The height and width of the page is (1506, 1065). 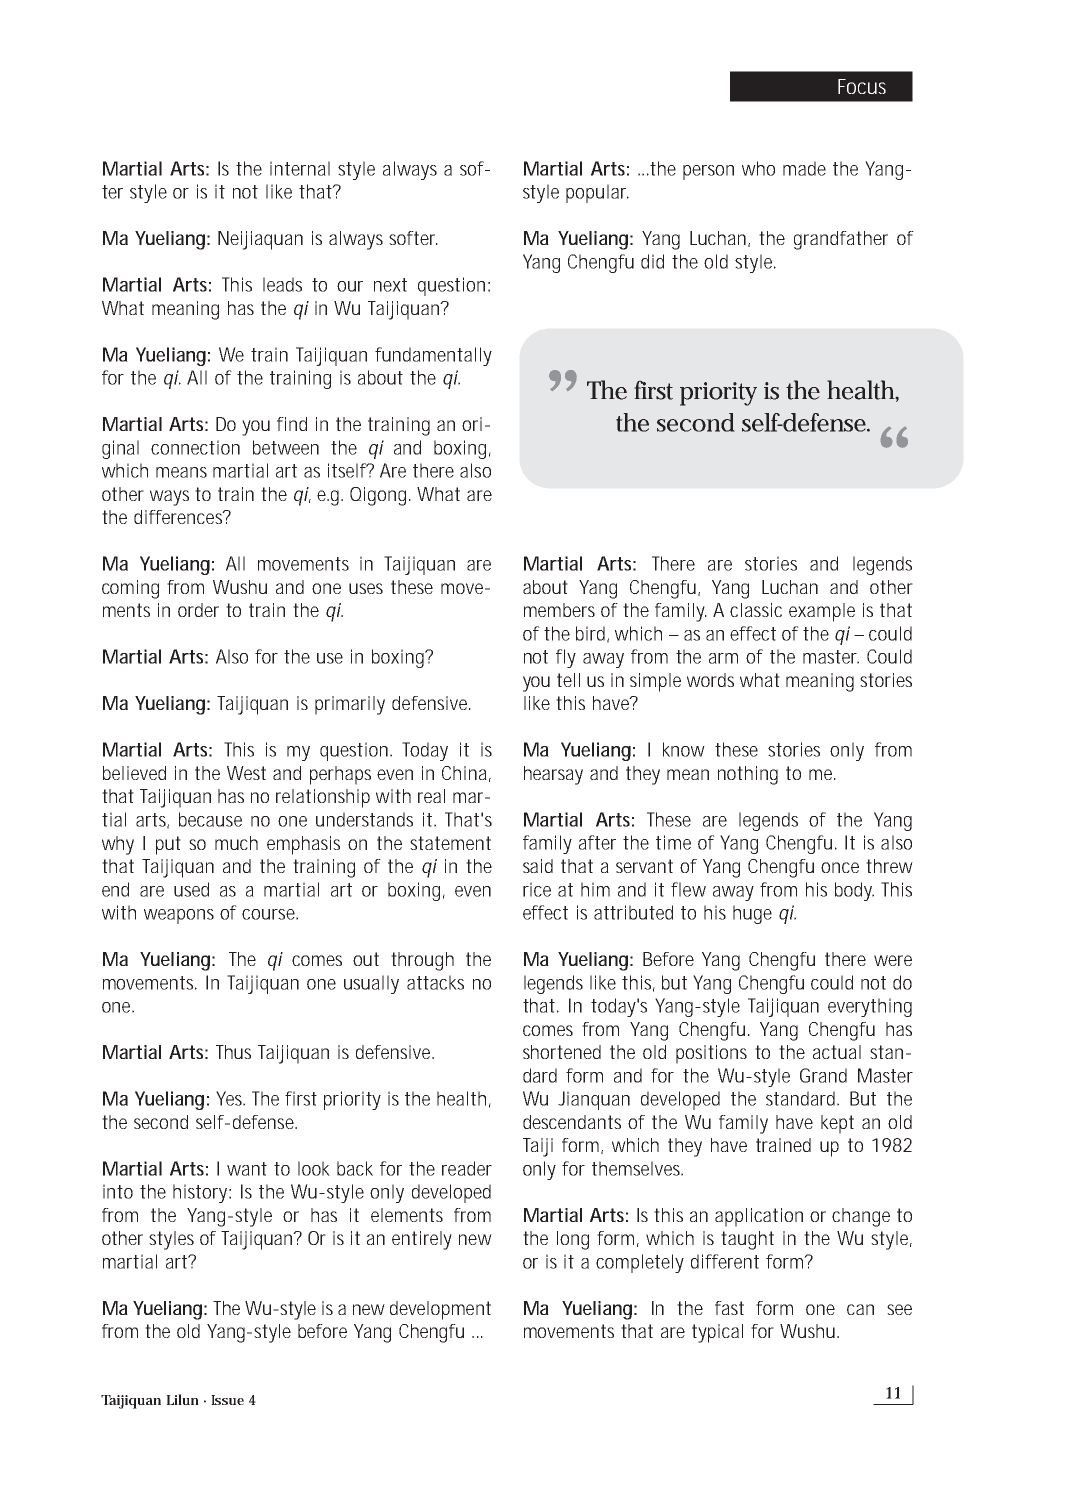 I want to click on internal, so click(x=300, y=168).
